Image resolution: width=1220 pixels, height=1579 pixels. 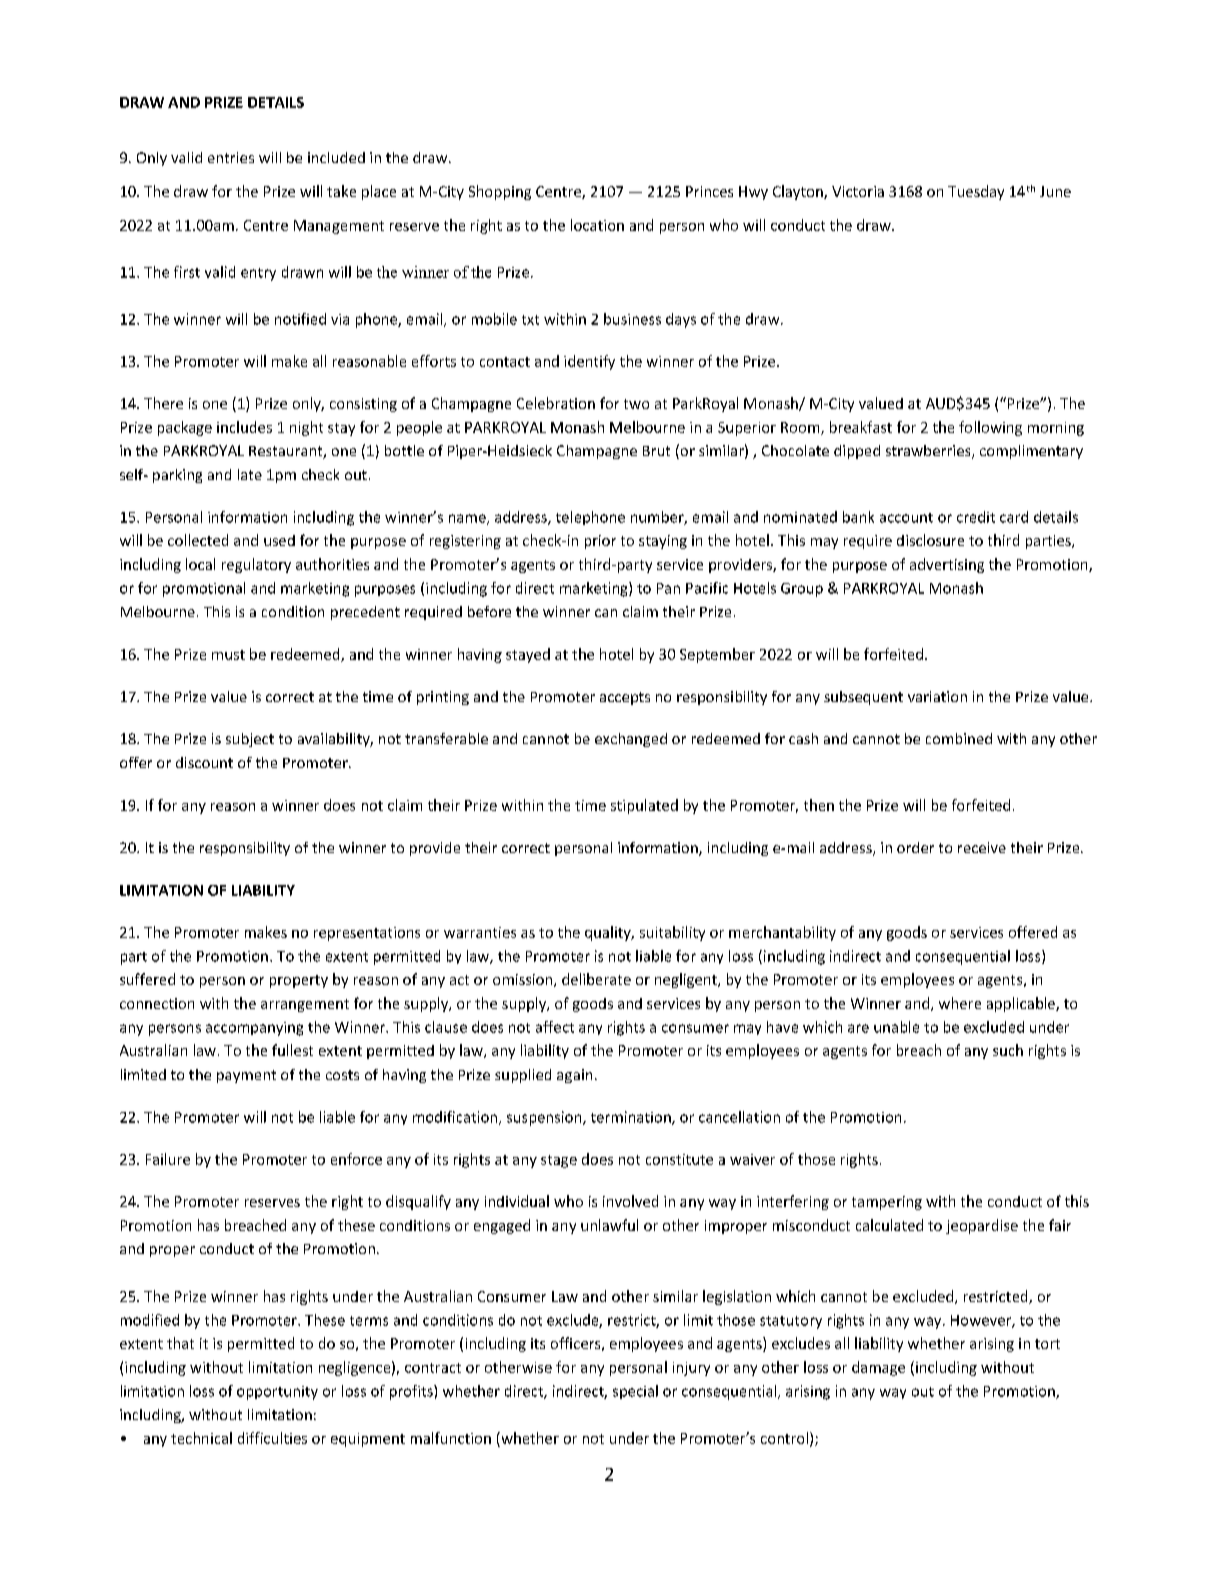 What do you see at coordinates (279, 540) in the image?
I see `used` at bounding box center [279, 540].
